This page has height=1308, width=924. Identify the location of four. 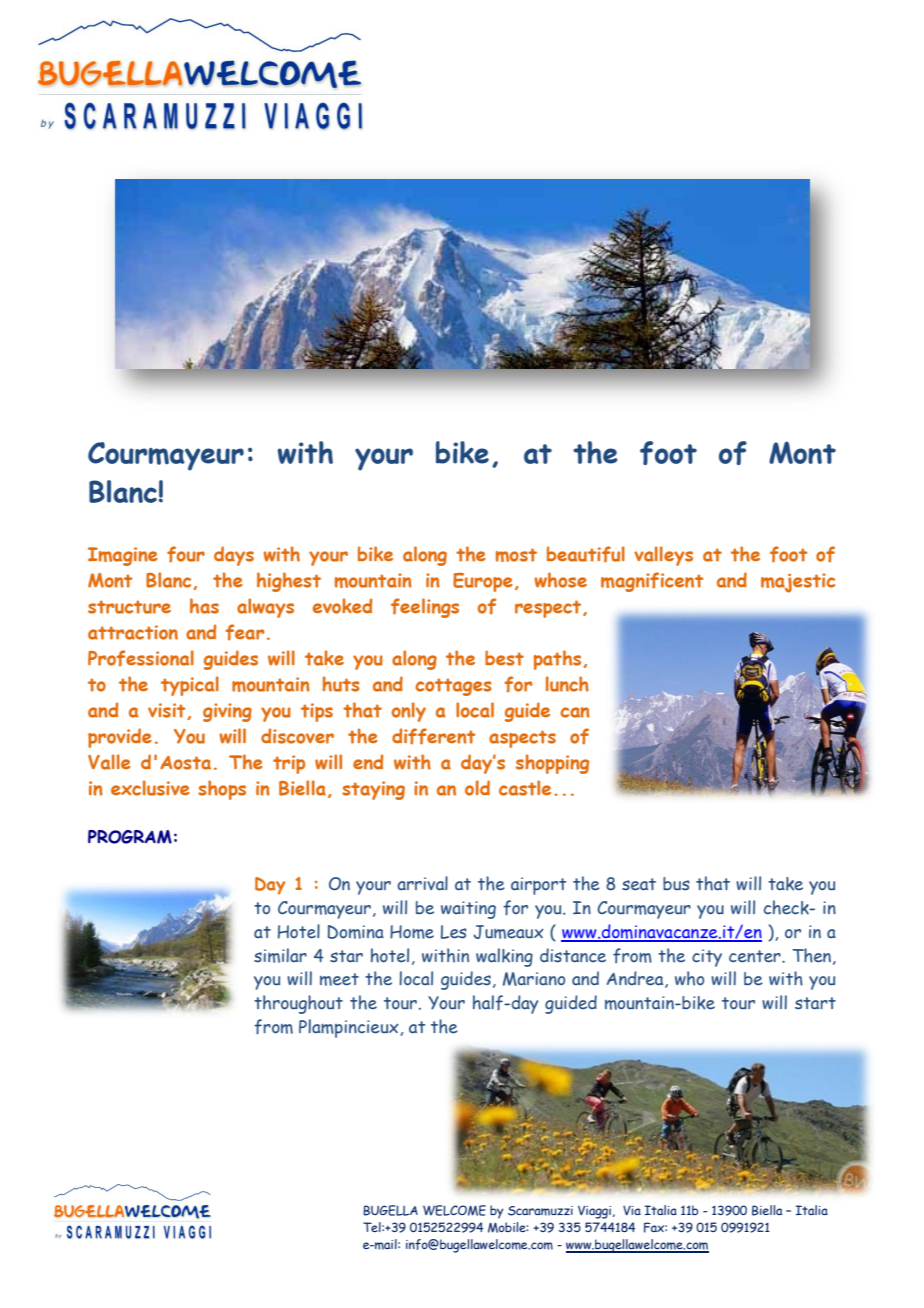
(186, 554).
